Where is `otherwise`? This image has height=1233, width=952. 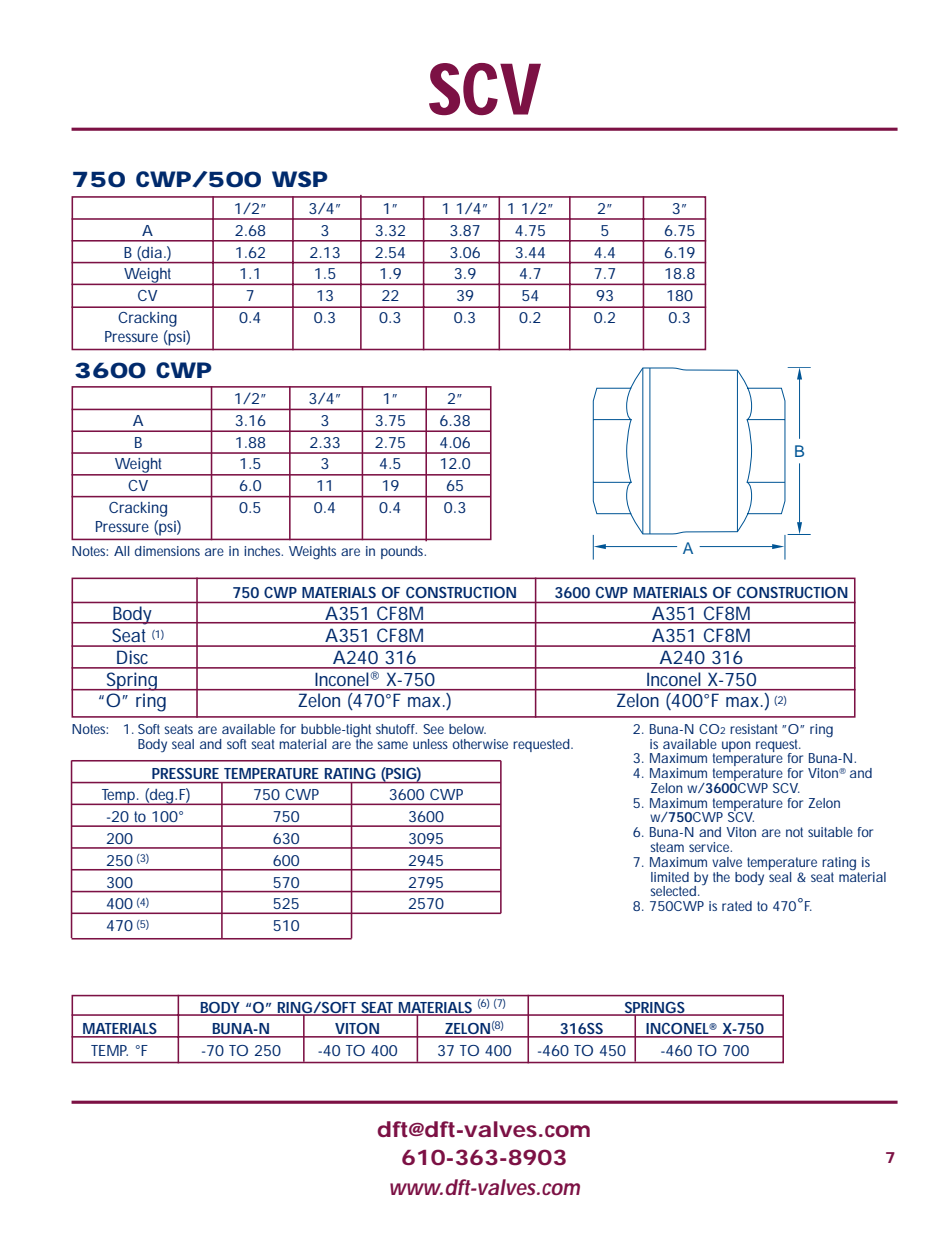 otherwise is located at coordinates (480, 744).
